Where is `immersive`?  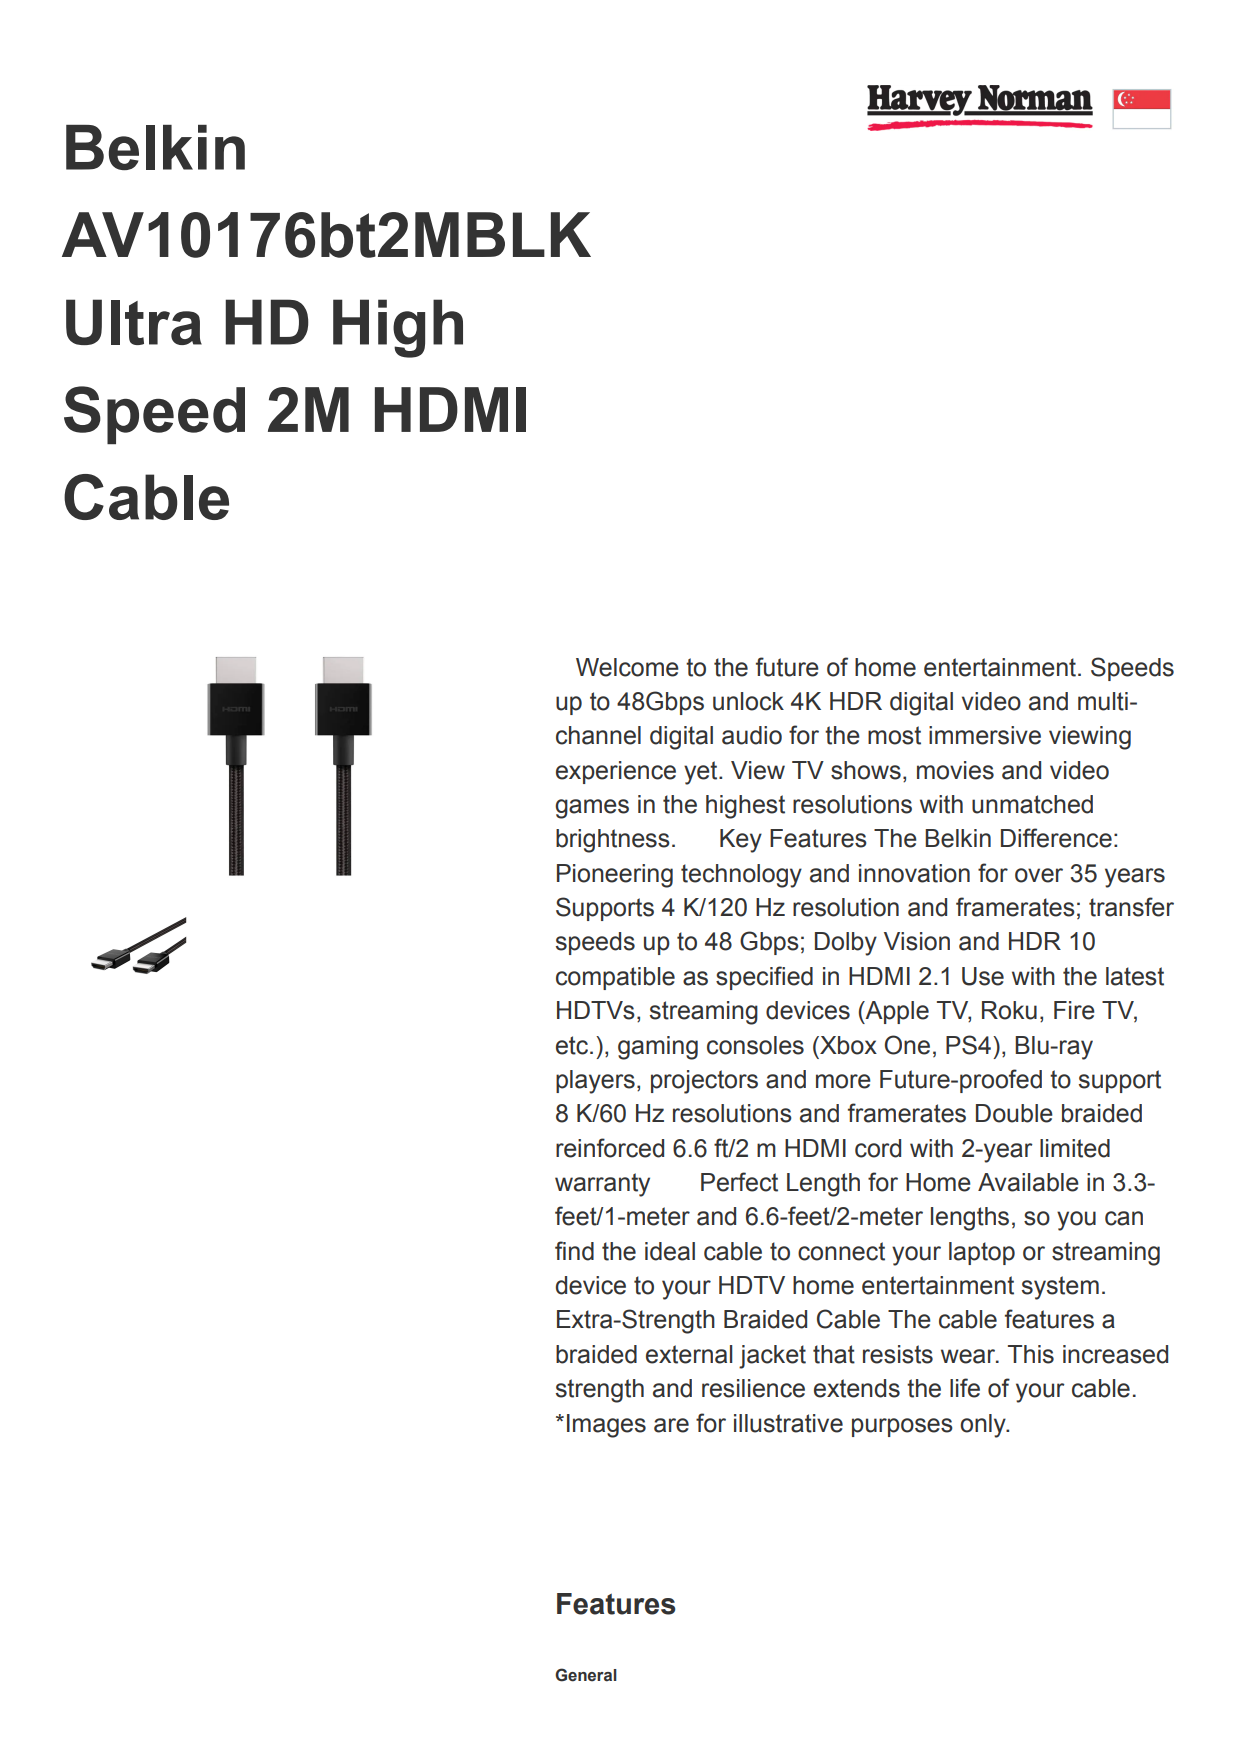 immersive is located at coordinates (985, 735).
